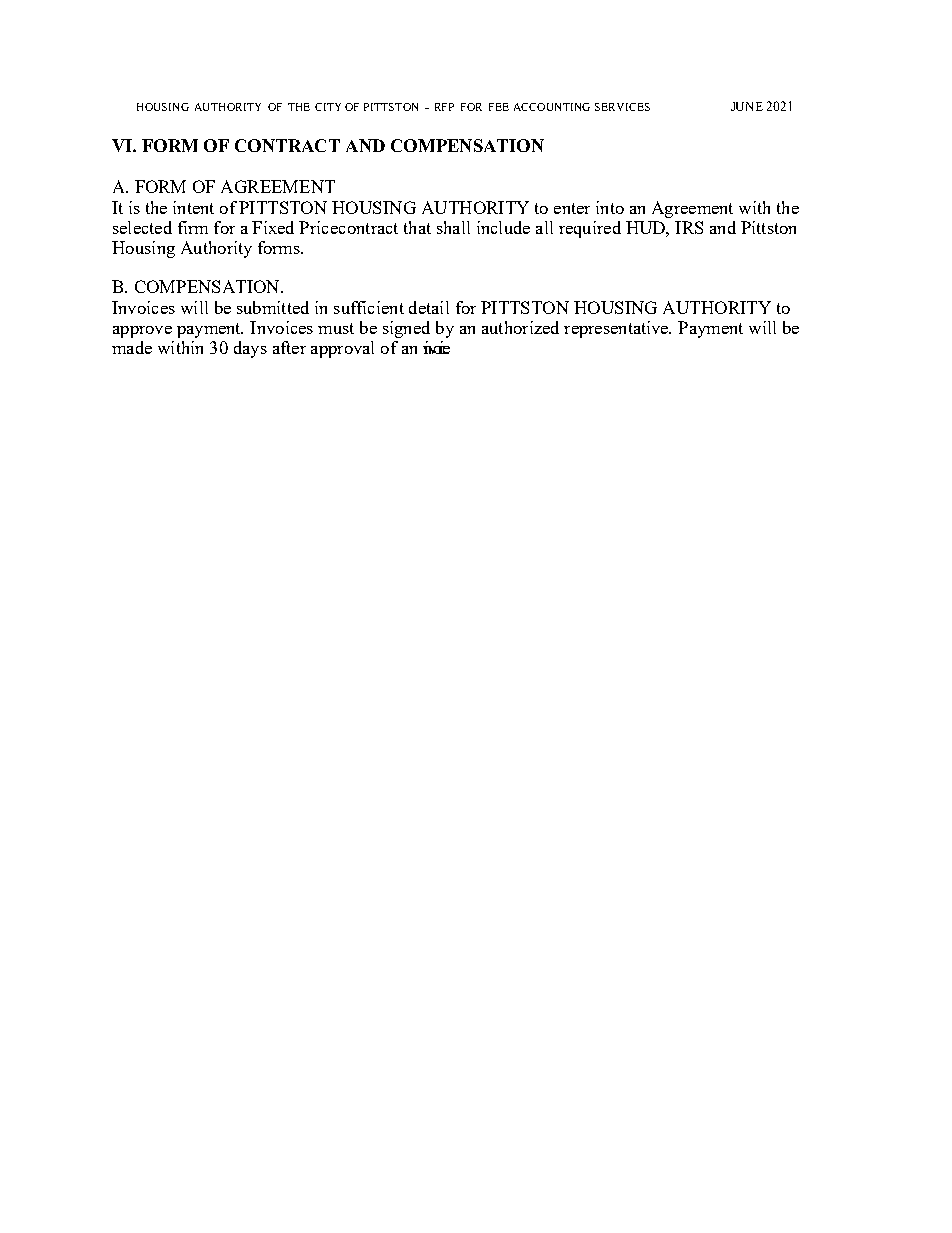  Describe the element at coordinates (328, 107) in the screenshot. I see `CITY` at that location.
